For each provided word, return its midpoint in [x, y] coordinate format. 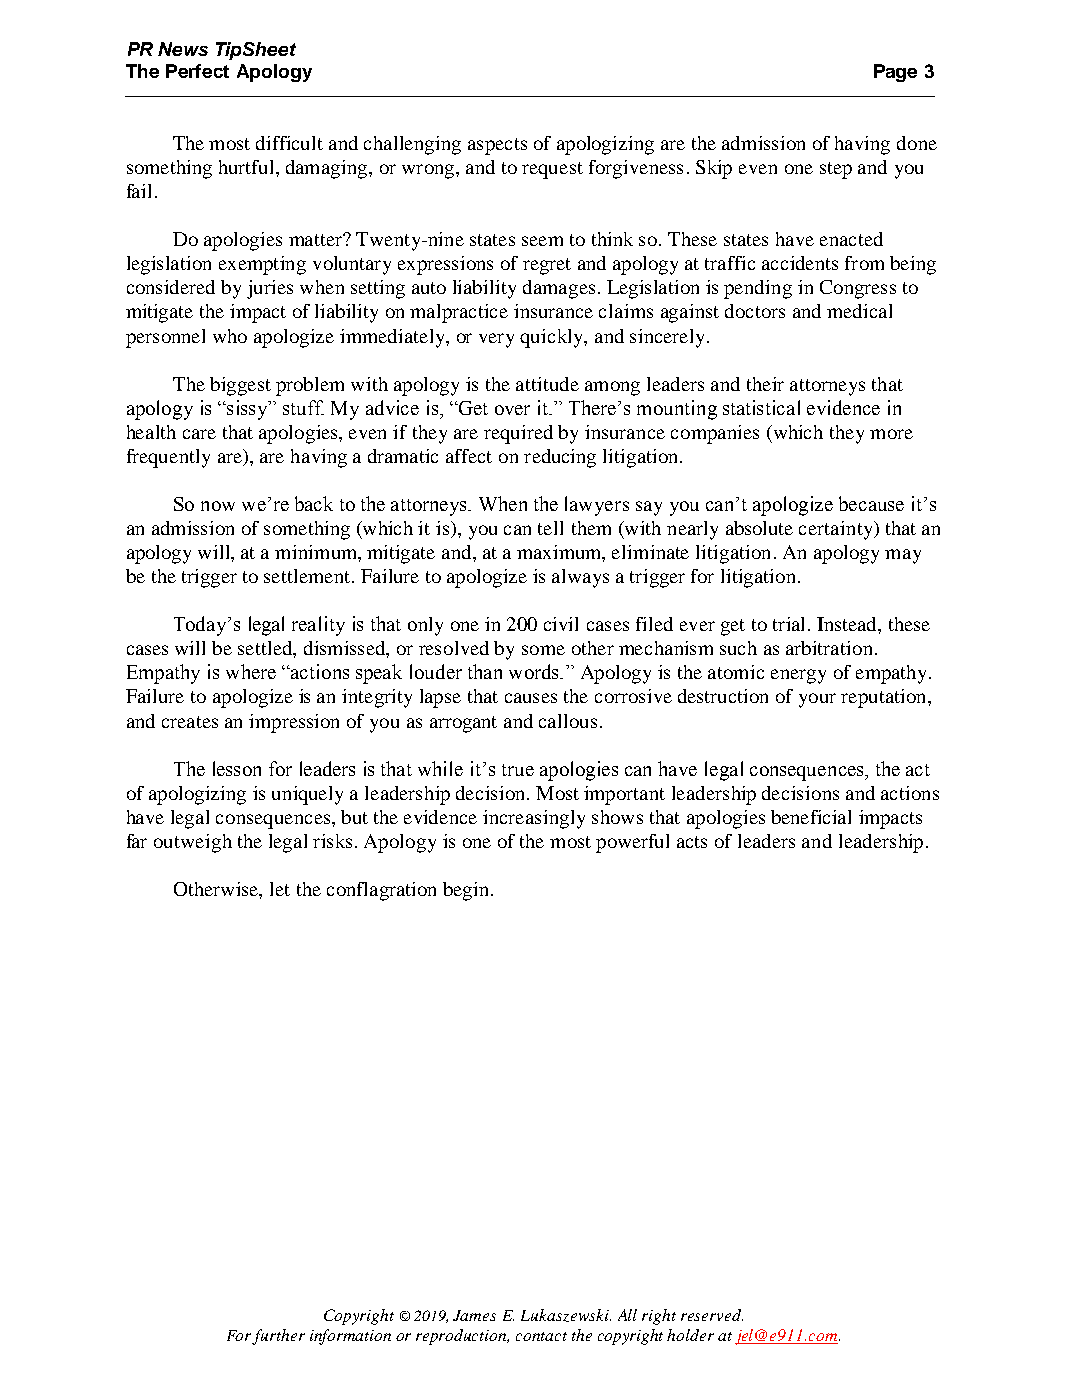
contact [541, 1336]
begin [467, 891]
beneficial [811, 817]
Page [895, 73]
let [280, 889]
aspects [497, 146]
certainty [837, 530]
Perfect [197, 71]
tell [550, 528]
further [278, 1337]
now [218, 506]
